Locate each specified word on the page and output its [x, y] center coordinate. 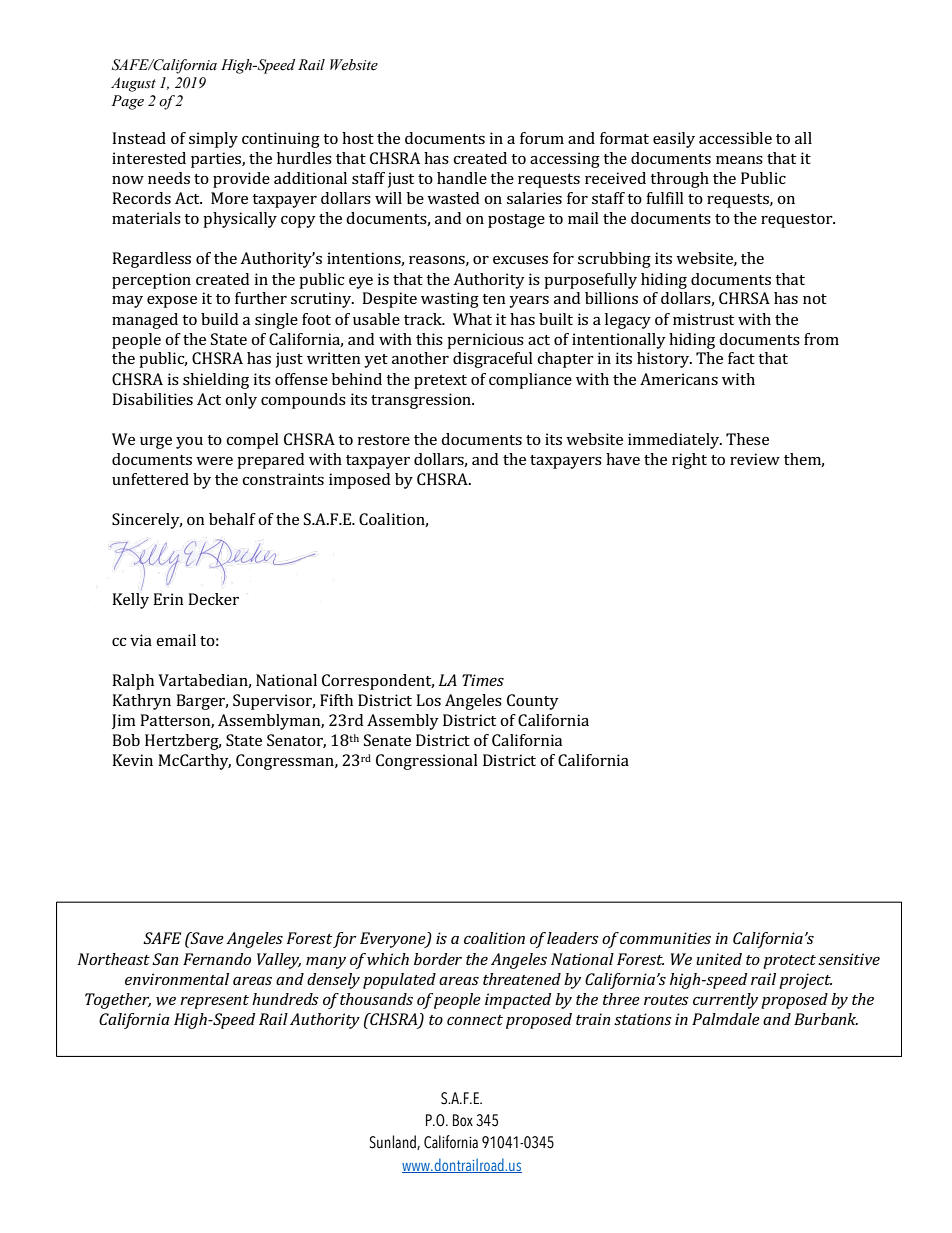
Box [463, 1120]
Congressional [427, 762]
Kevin [132, 760]
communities [665, 938]
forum [542, 138]
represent [214, 1002]
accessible [735, 138]
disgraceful [493, 360]
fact [741, 358]
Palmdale [726, 1019]
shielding [216, 381]
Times [483, 680]
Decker [213, 599]
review [755, 459]
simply [213, 140]
